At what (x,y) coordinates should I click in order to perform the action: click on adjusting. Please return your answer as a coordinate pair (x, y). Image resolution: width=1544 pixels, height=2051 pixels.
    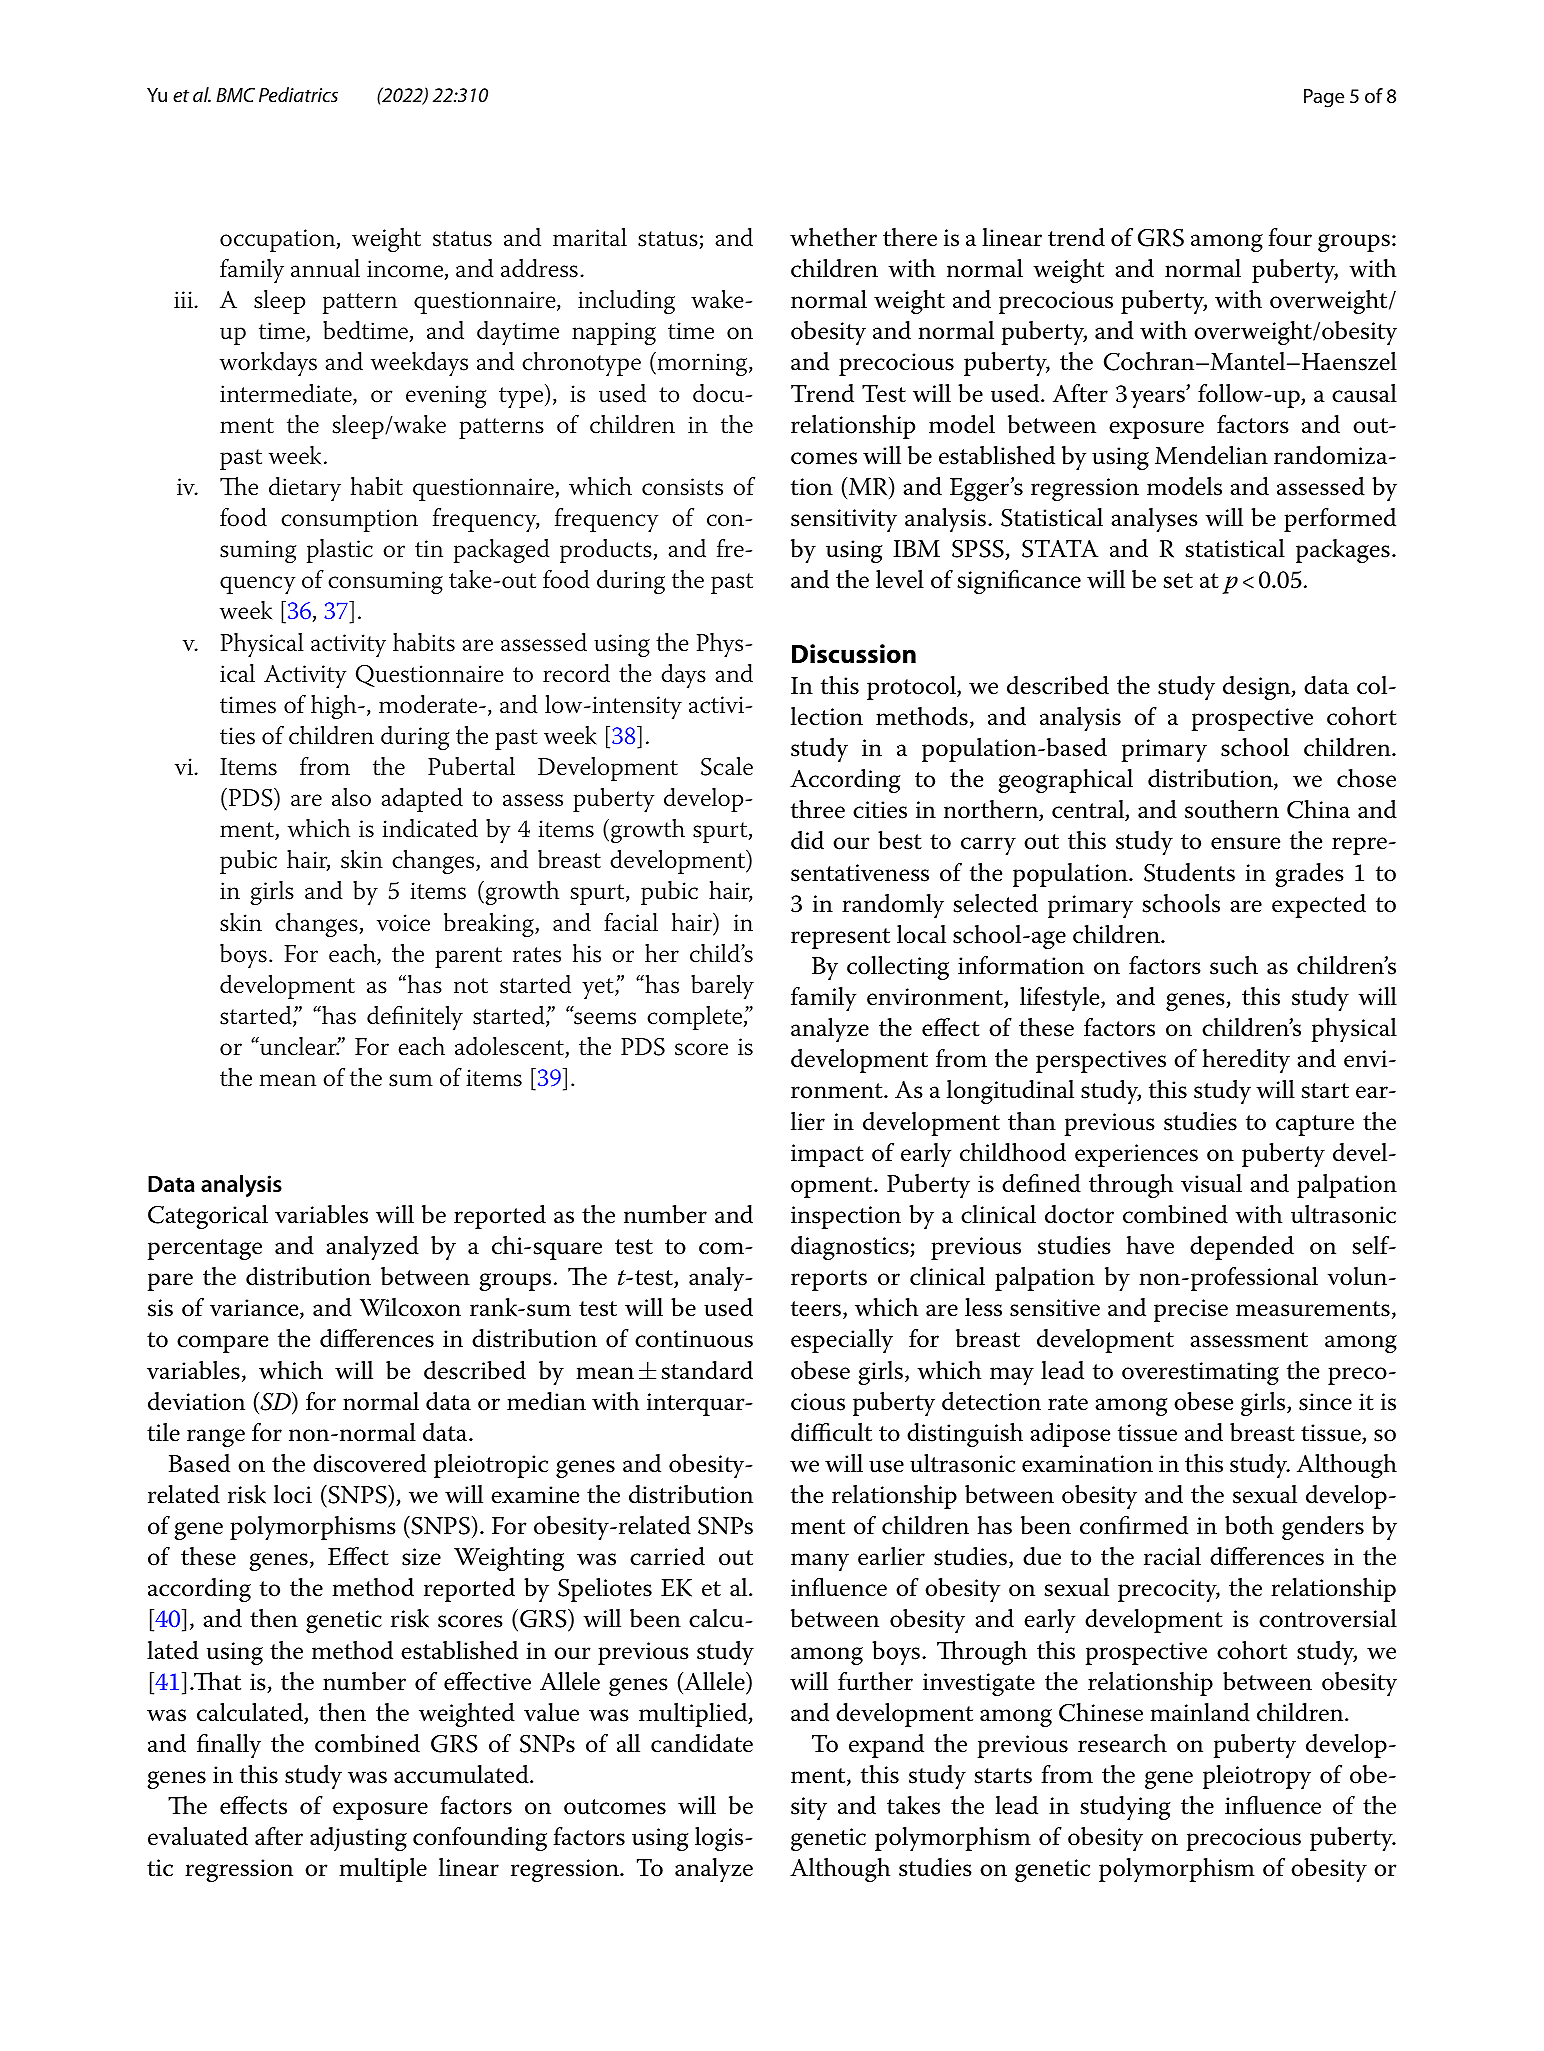
    Looking at the image, I should click on (358, 1839).
